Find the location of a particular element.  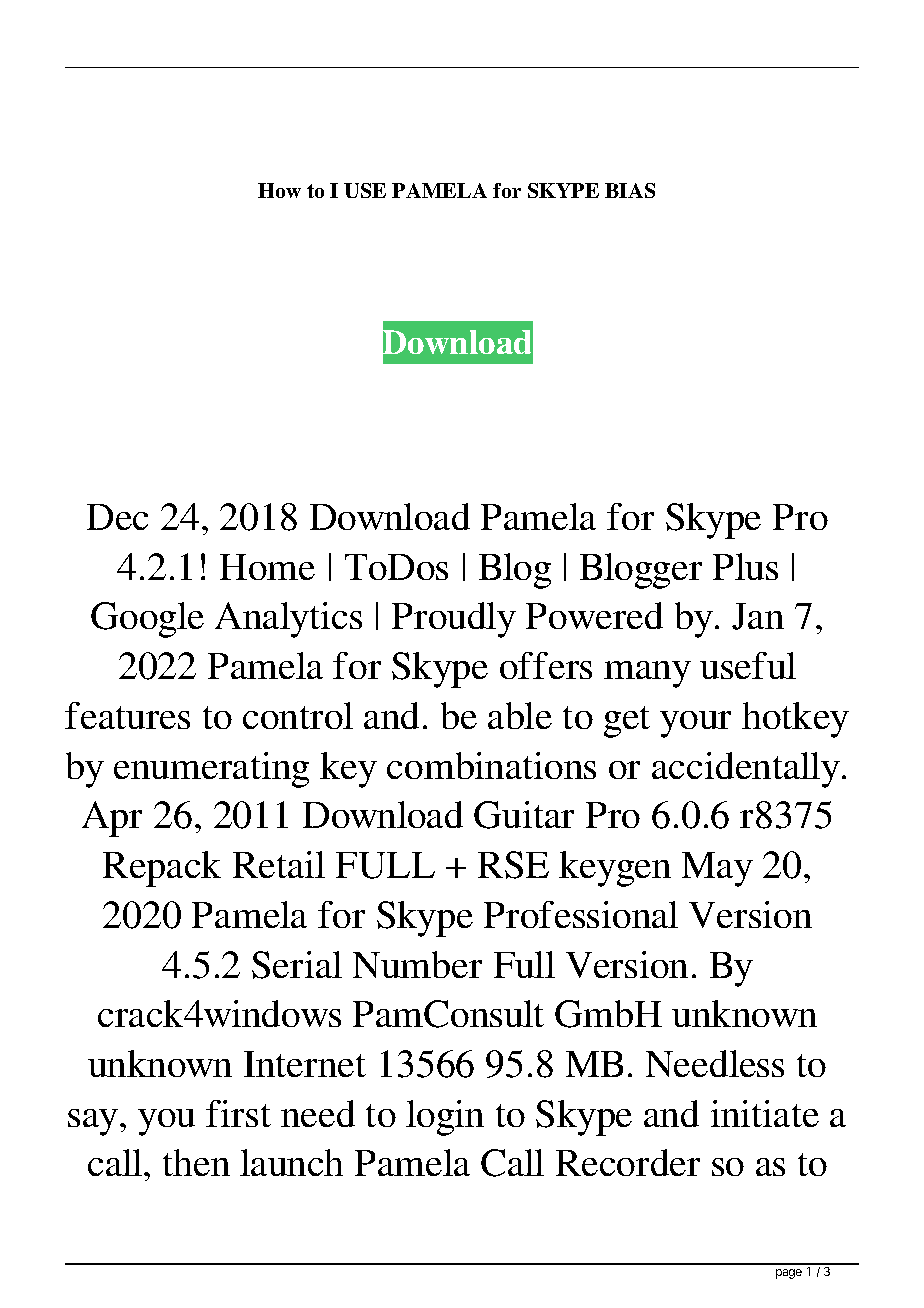

features is located at coordinates (127, 715).
